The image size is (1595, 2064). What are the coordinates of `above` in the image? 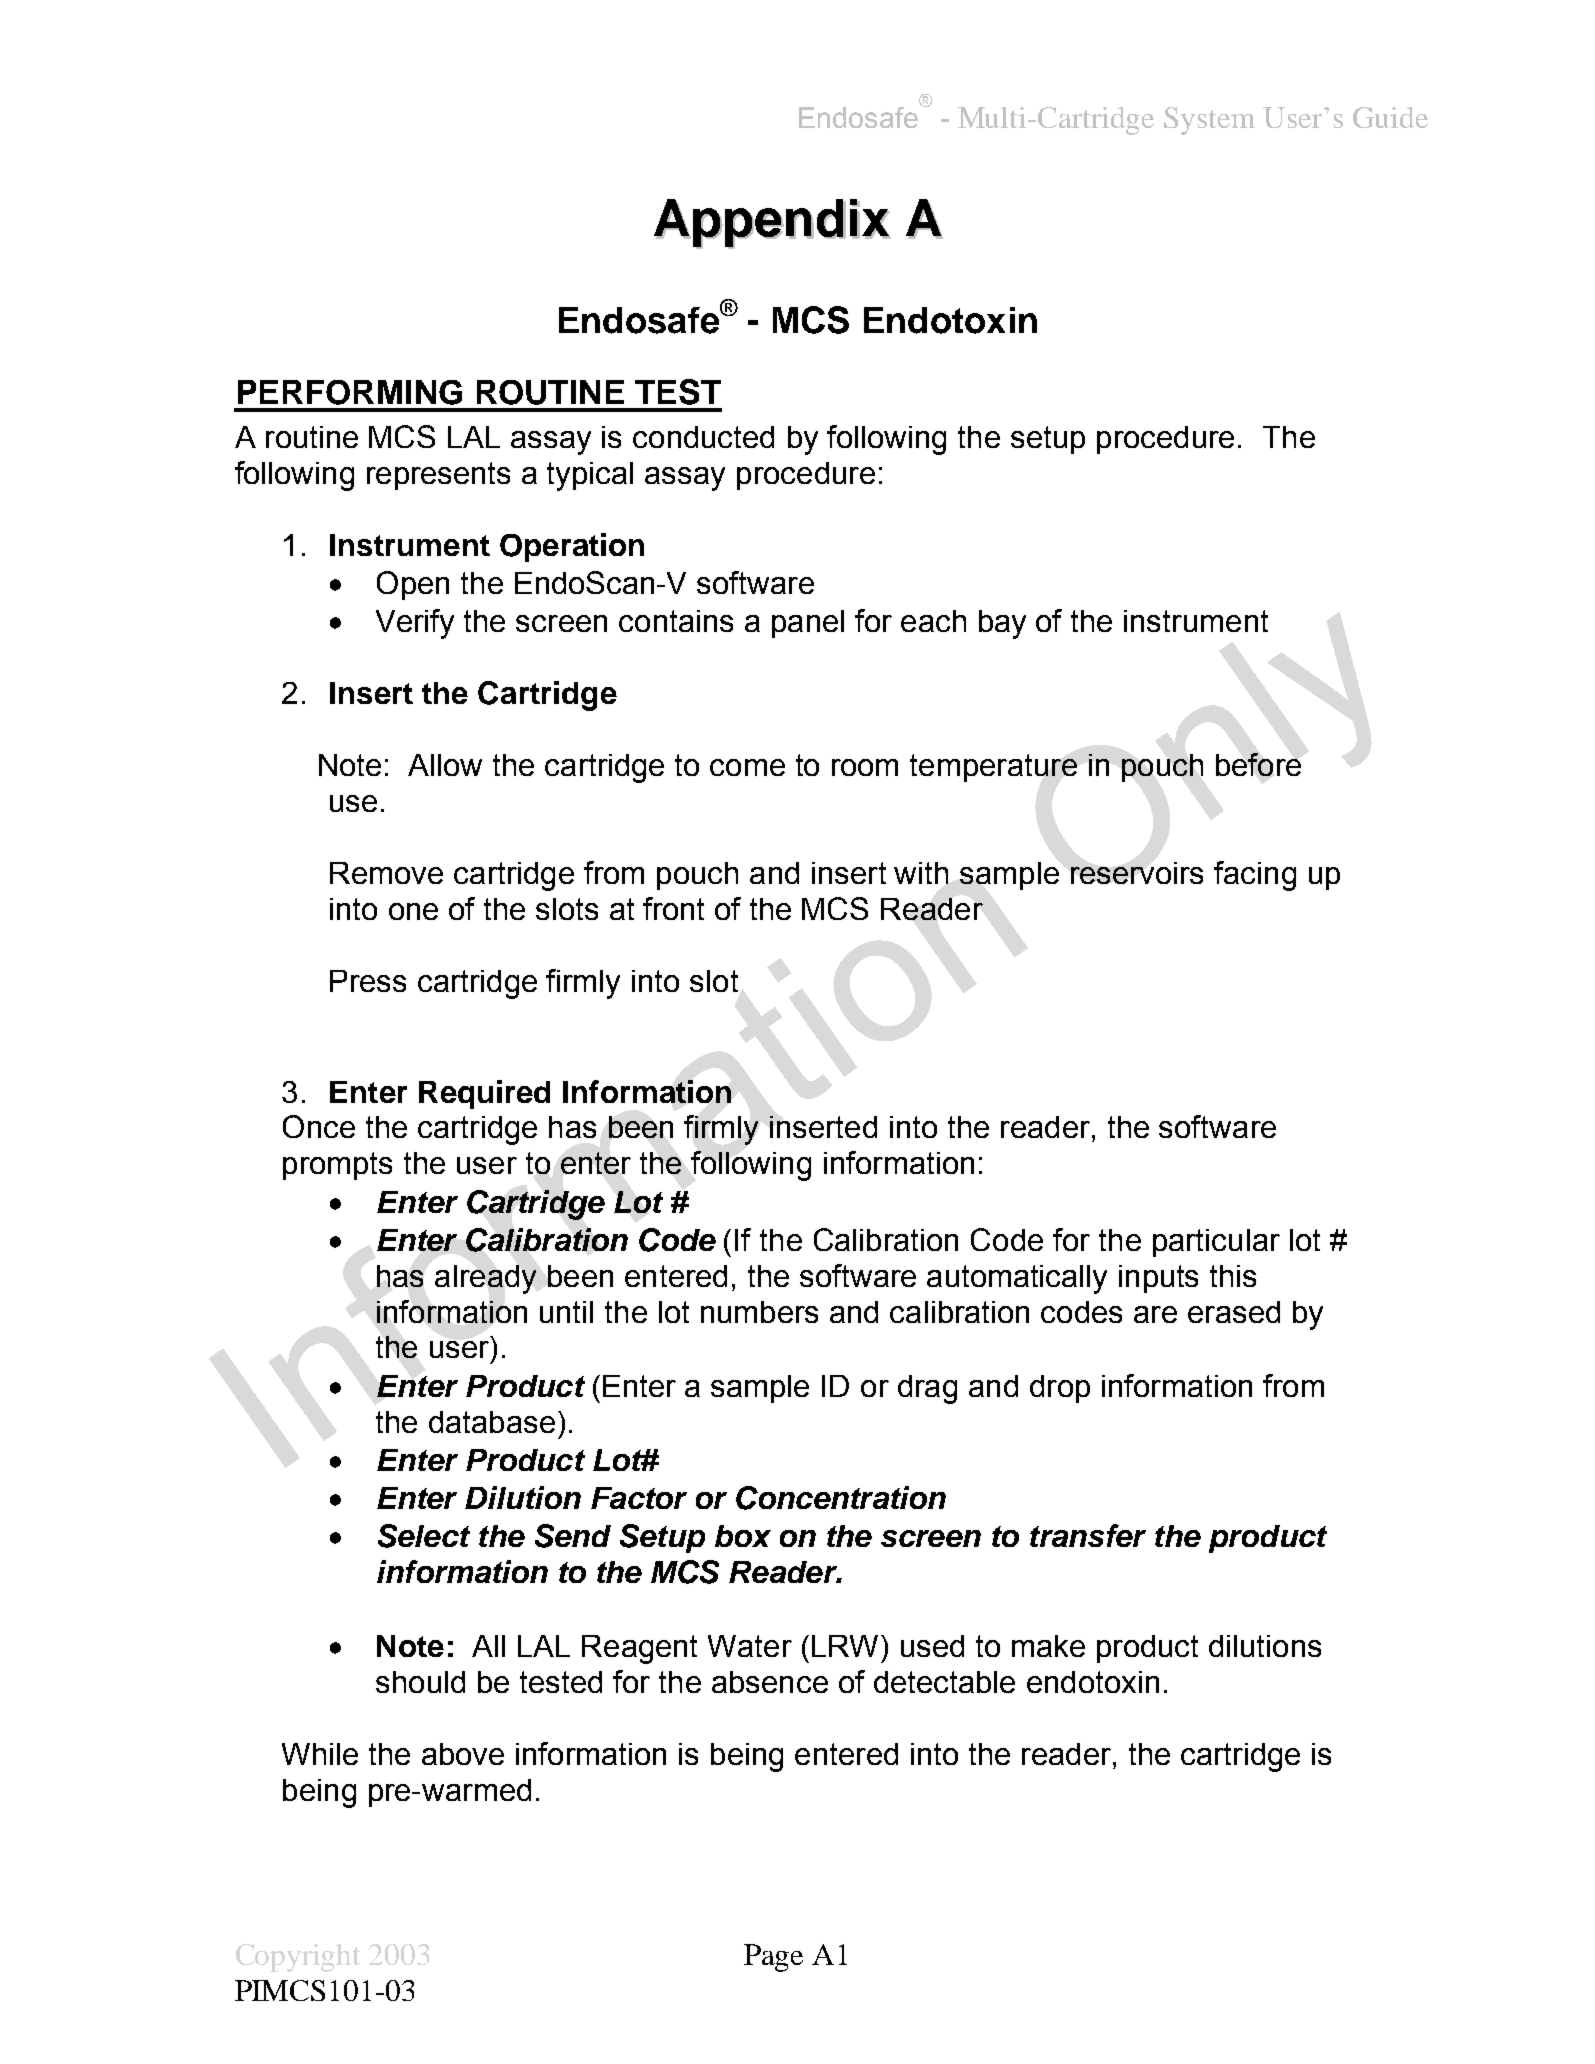 It's located at (463, 1754).
